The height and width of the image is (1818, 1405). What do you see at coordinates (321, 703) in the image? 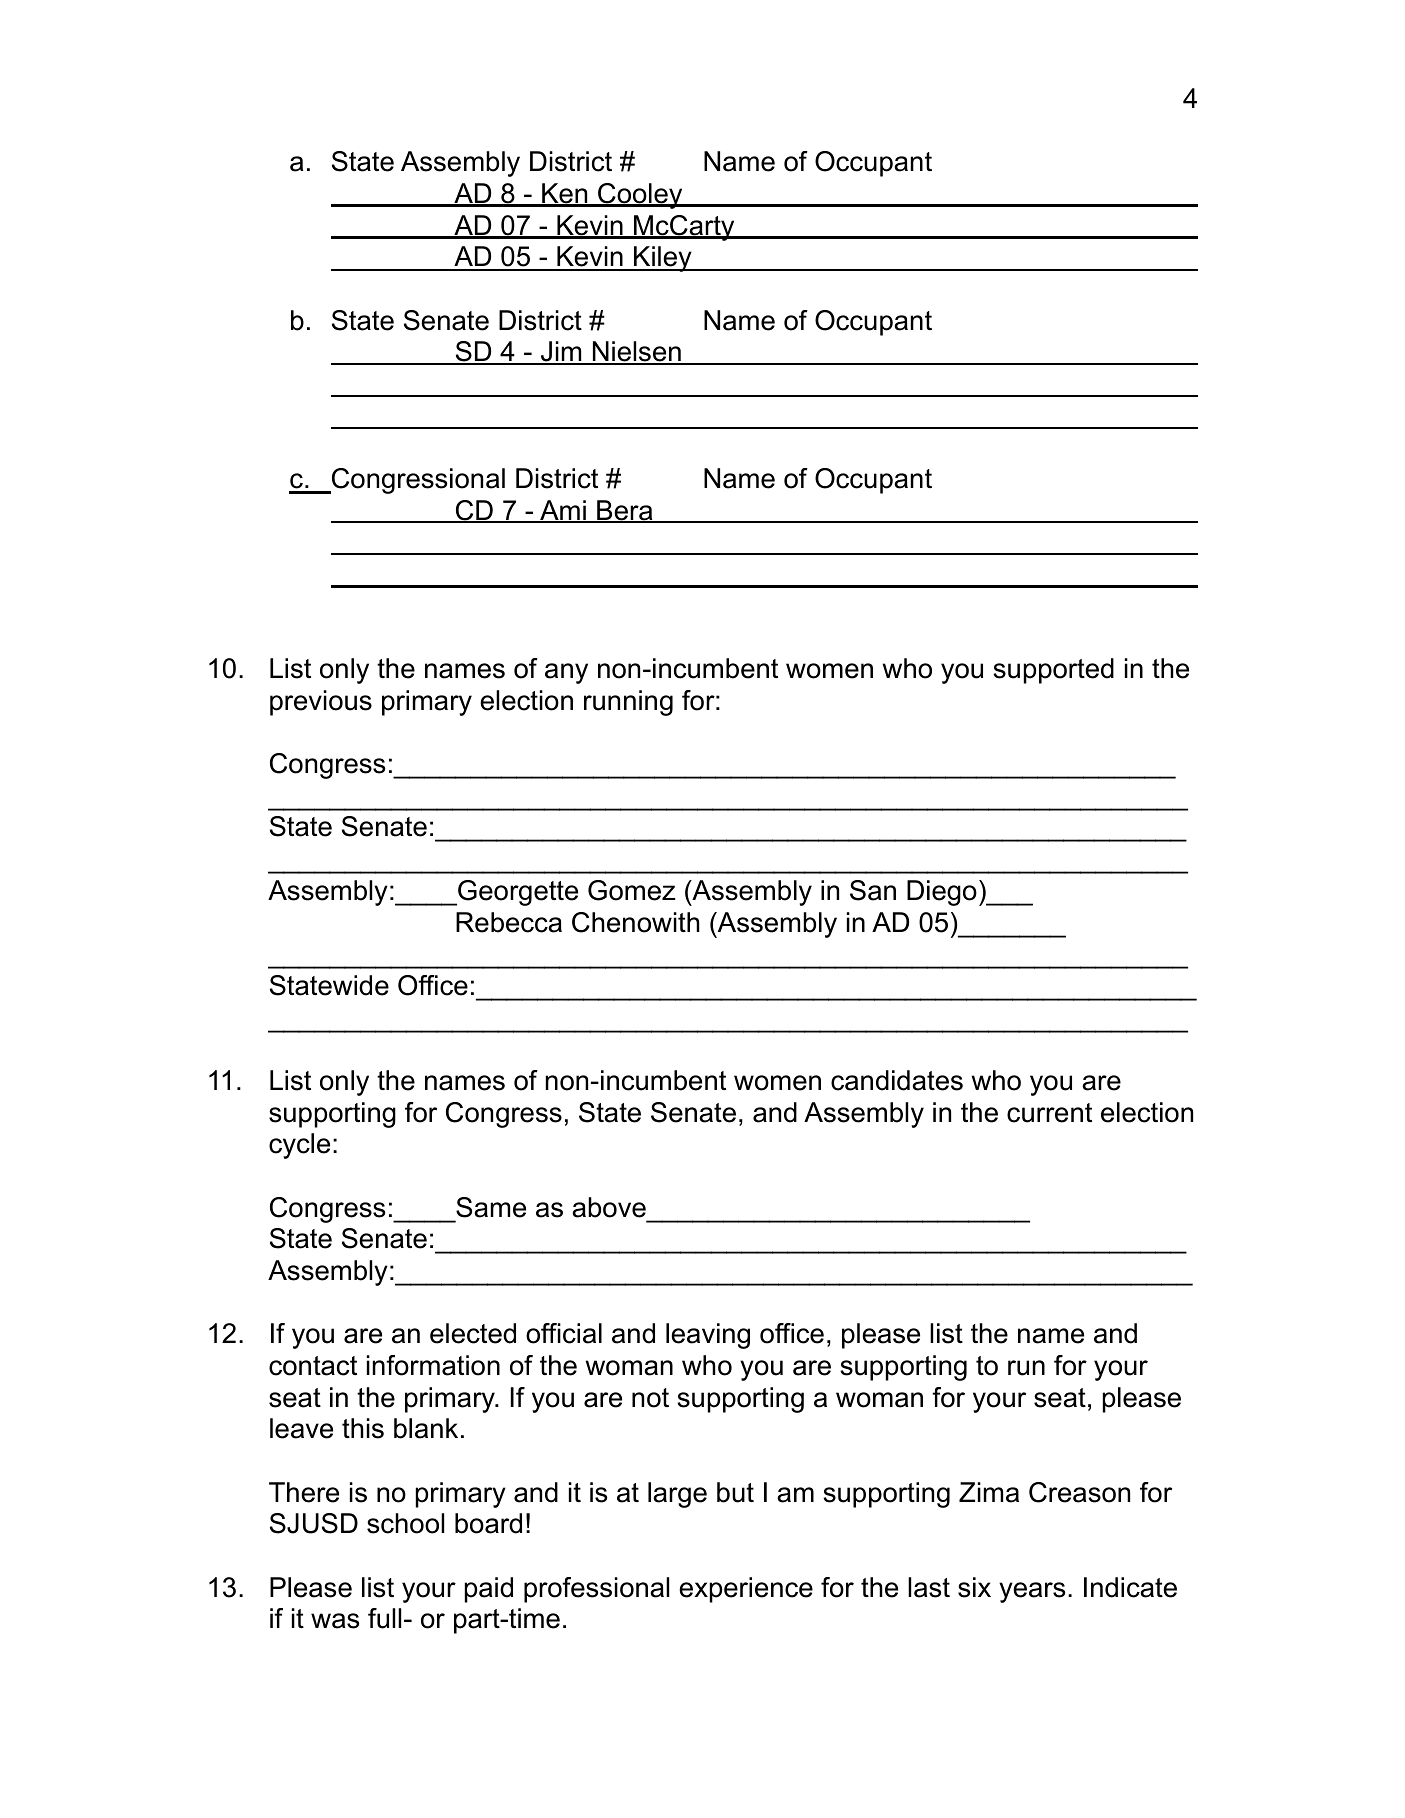
I see `previous` at bounding box center [321, 703].
